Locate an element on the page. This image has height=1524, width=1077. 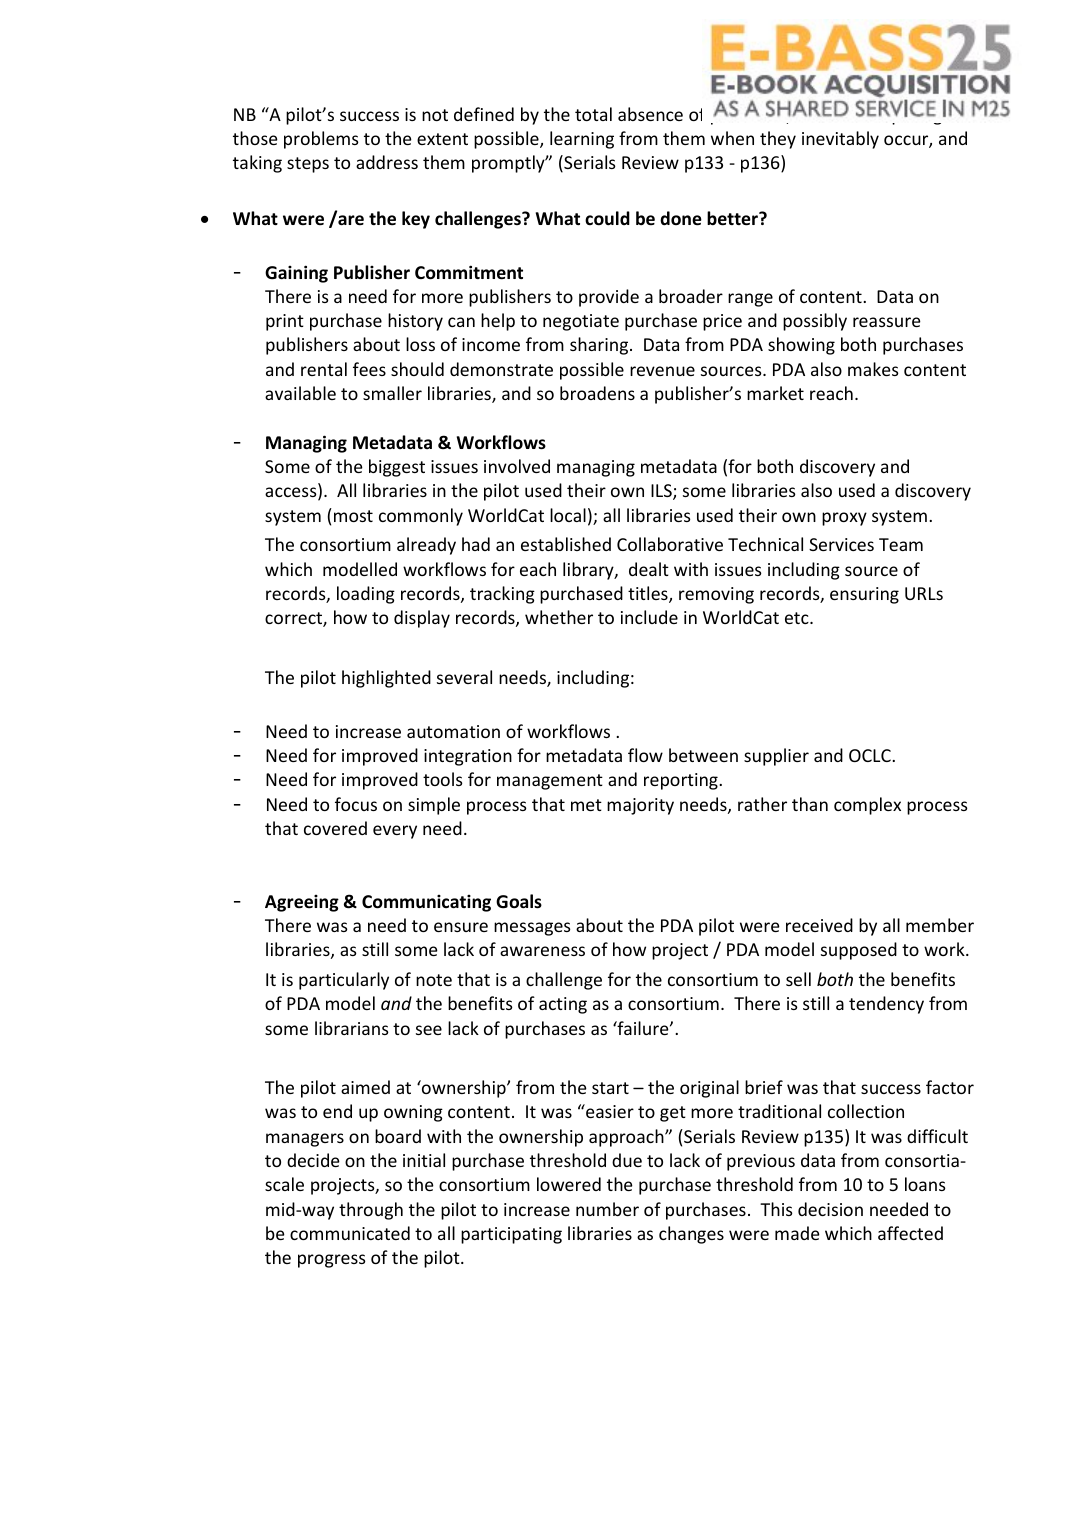
communicated is located at coordinates (350, 1233).
